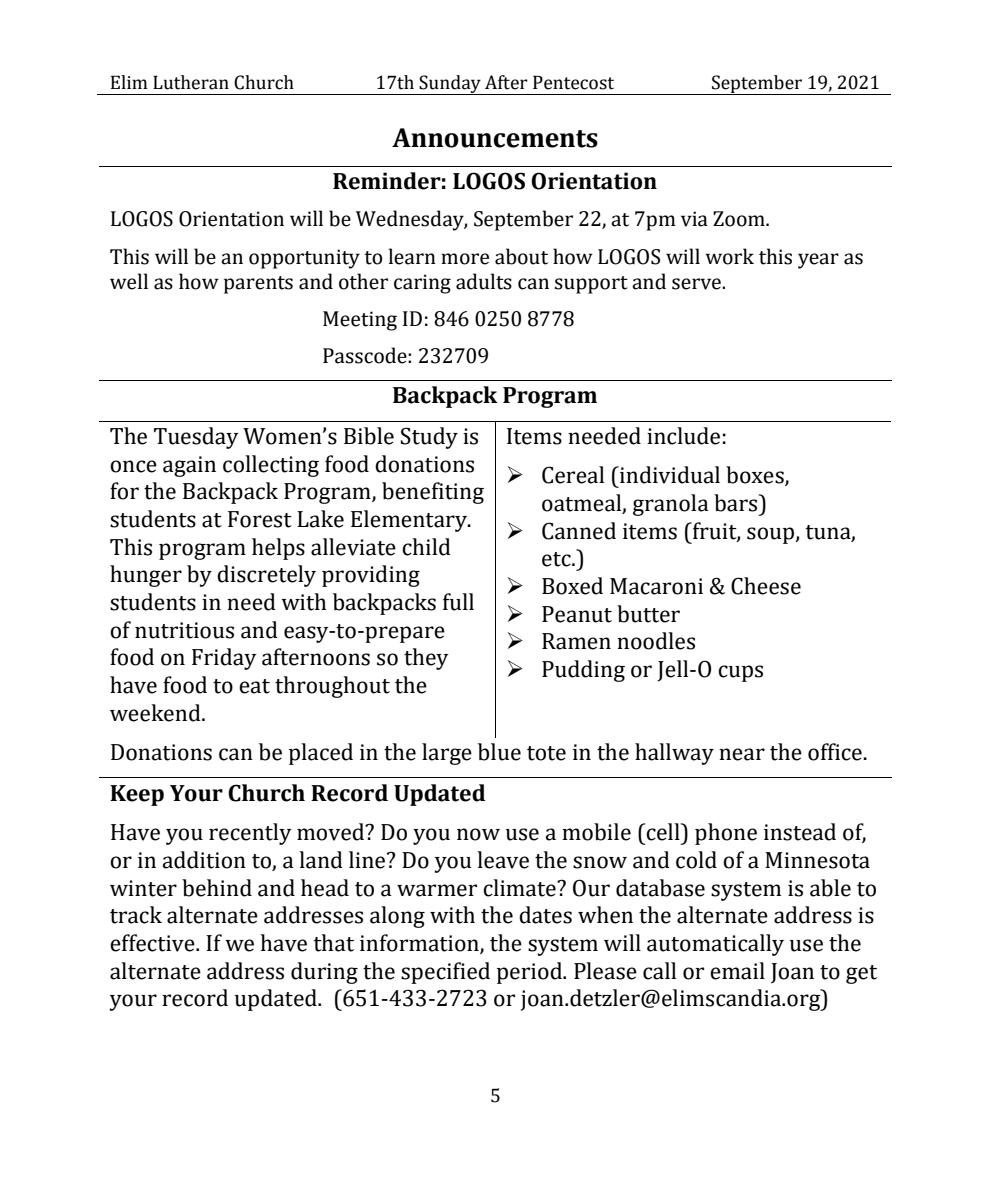  What do you see at coordinates (156, 713) in the document?
I see `weekend` at bounding box center [156, 713].
